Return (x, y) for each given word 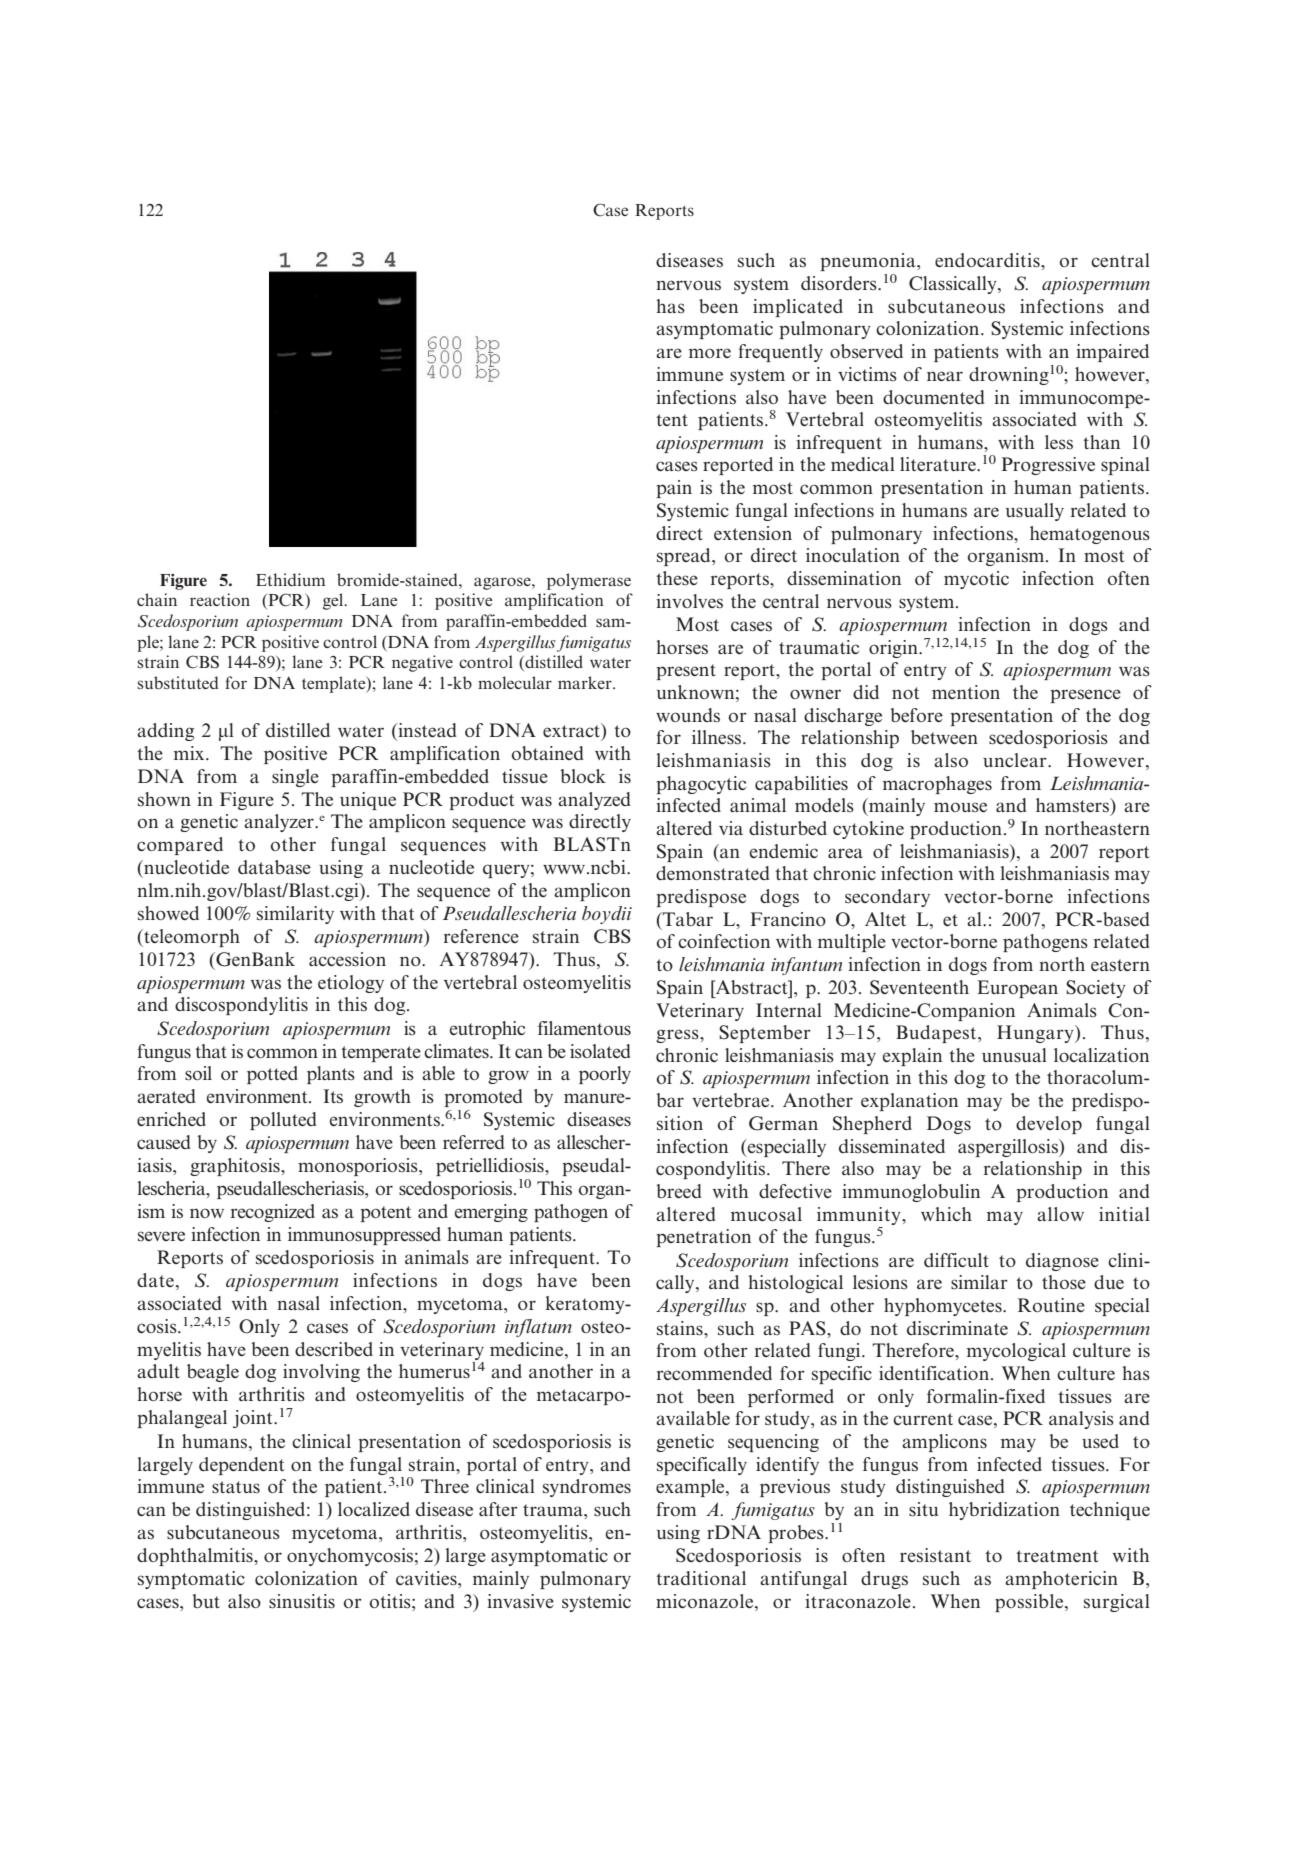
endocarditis (988, 260)
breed (679, 1191)
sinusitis (302, 1601)
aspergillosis (1009, 1148)
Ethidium (290, 579)
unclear (1016, 760)
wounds (688, 715)
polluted (283, 1121)
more (710, 353)
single (295, 778)
